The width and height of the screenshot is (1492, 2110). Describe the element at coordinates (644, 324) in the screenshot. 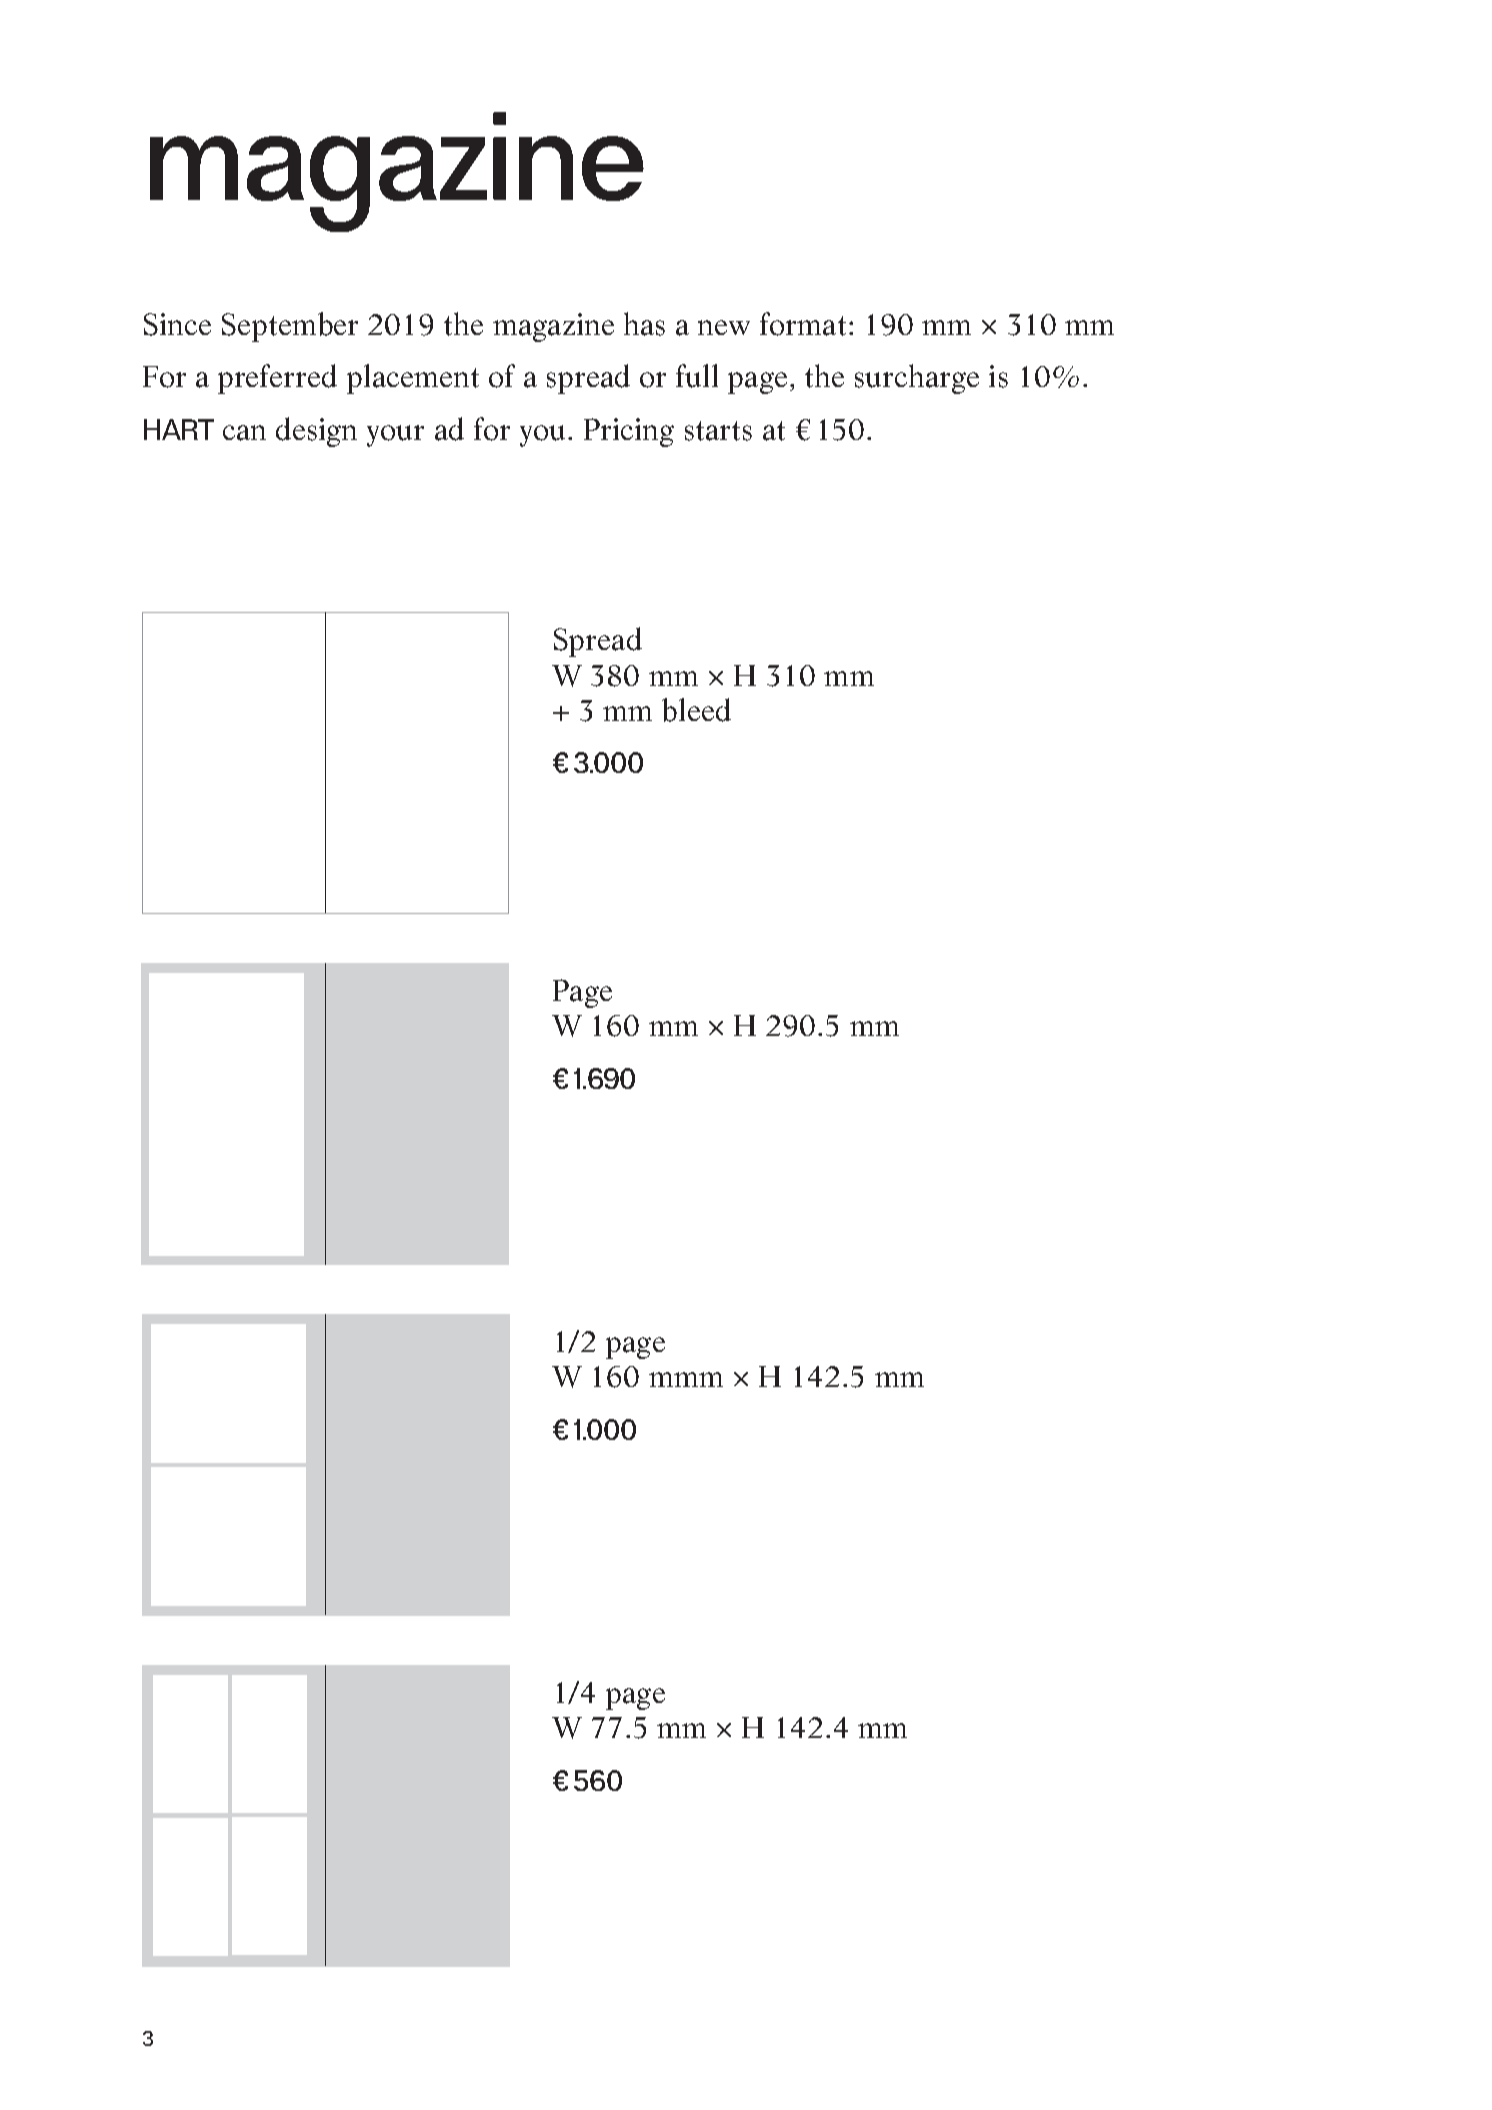

I see `has` at that location.
